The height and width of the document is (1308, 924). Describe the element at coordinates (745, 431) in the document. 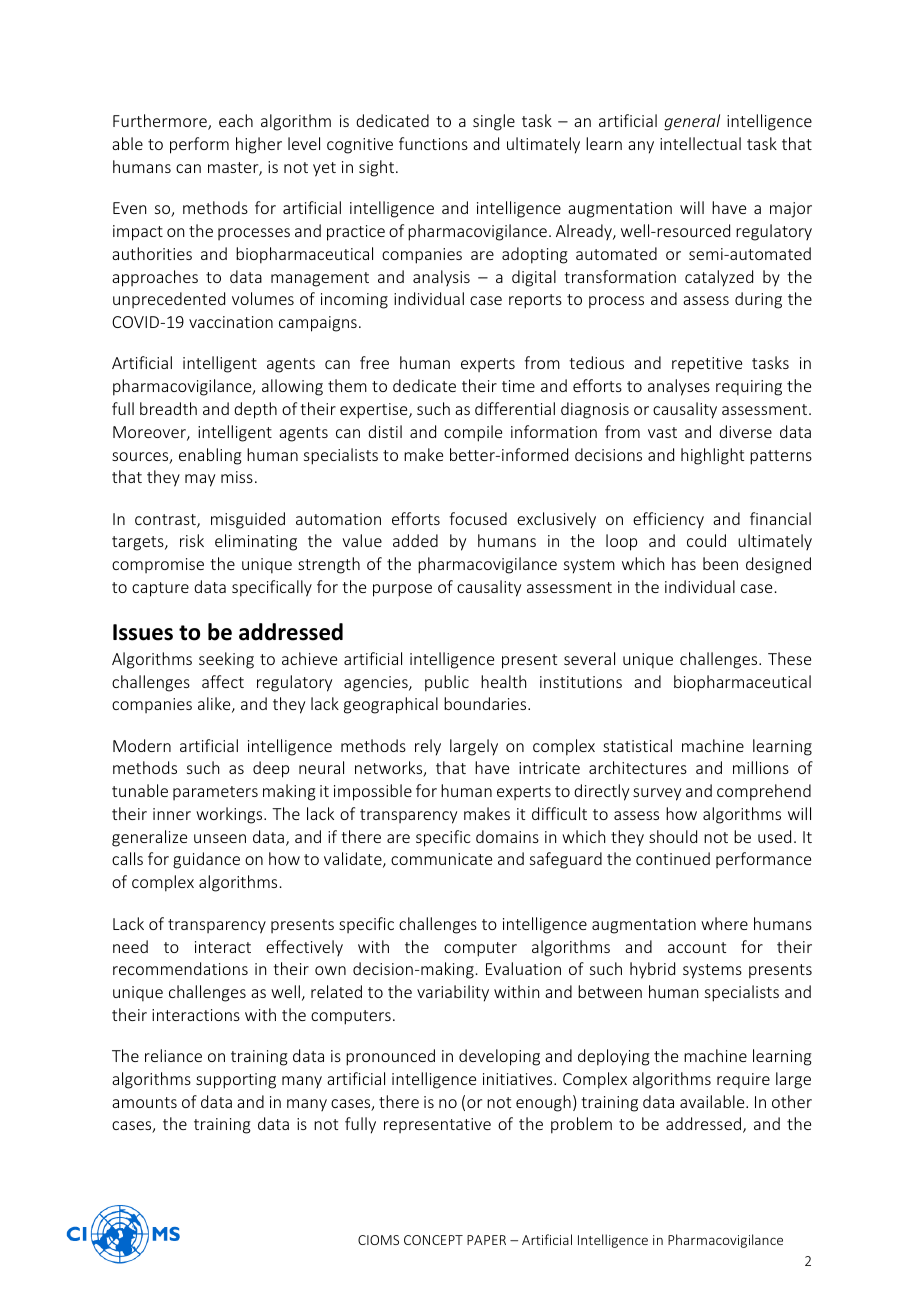

I see `diverse` at that location.
